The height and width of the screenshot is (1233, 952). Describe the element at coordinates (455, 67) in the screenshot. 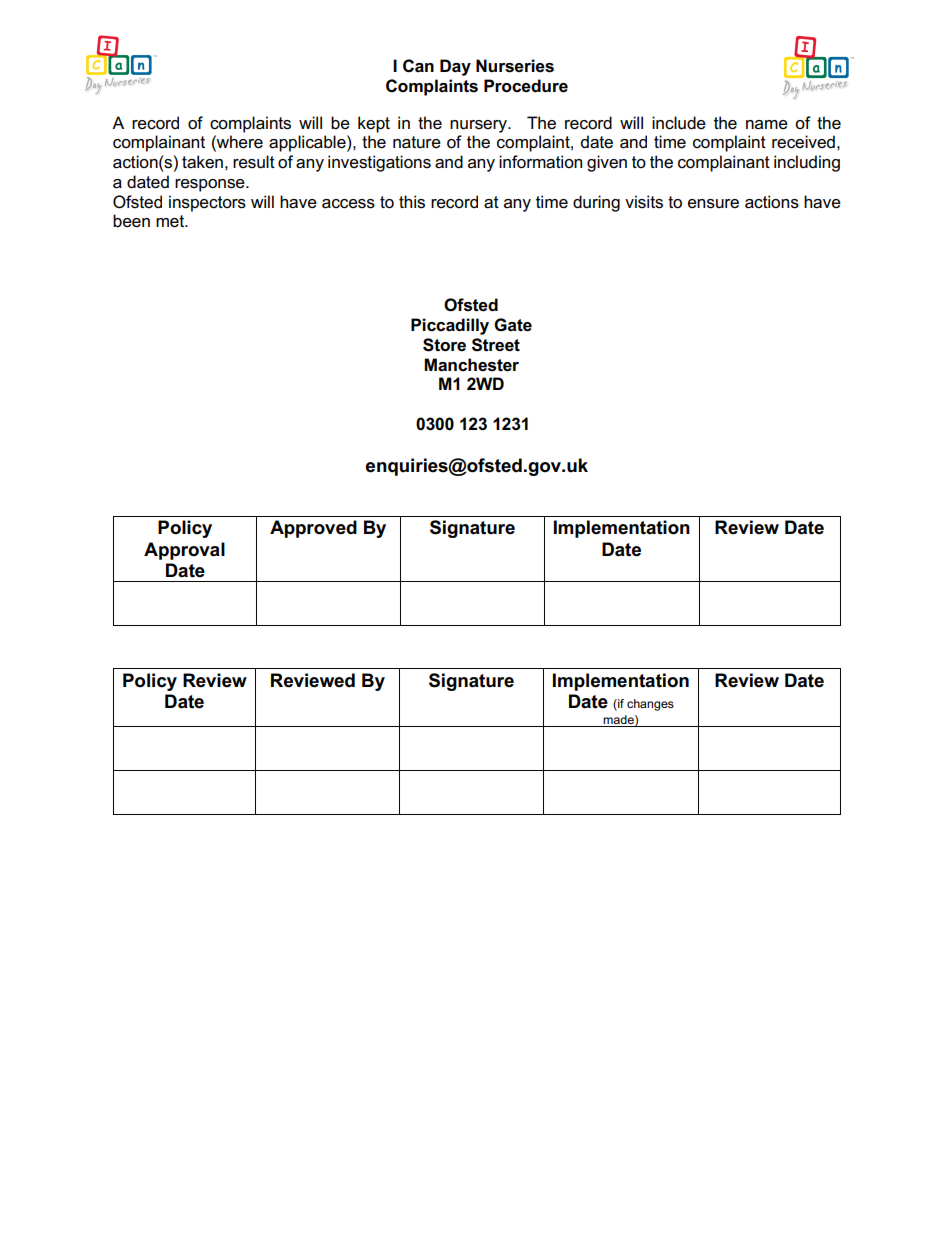

I see `Day` at that location.
